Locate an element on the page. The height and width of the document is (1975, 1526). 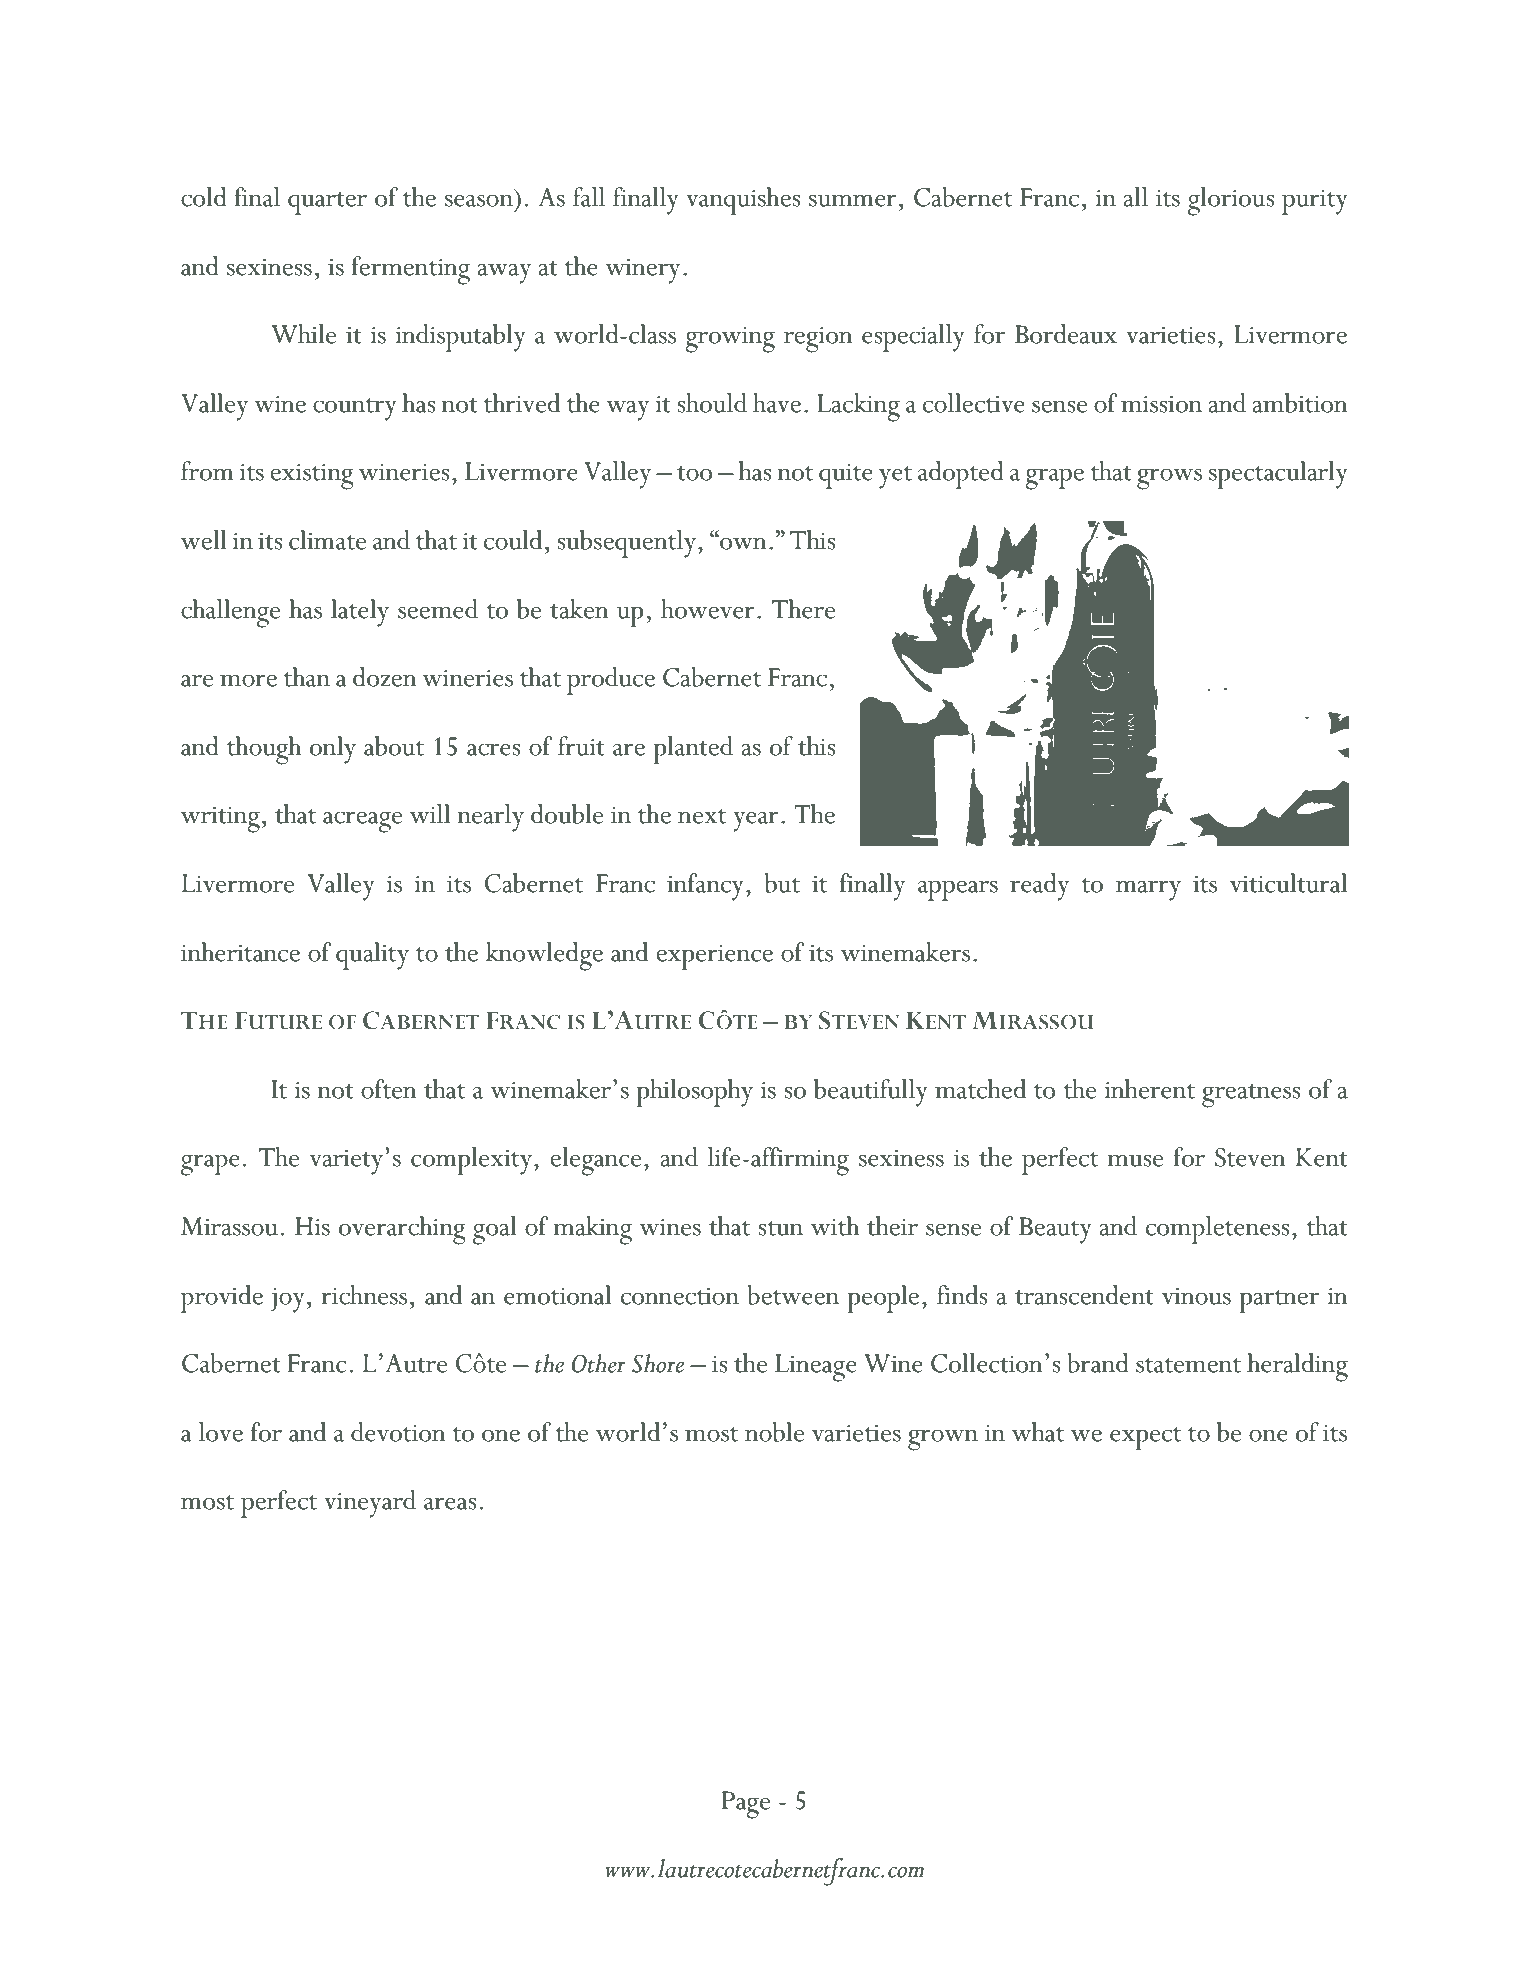
richness is located at coordinates (364, 1295).
